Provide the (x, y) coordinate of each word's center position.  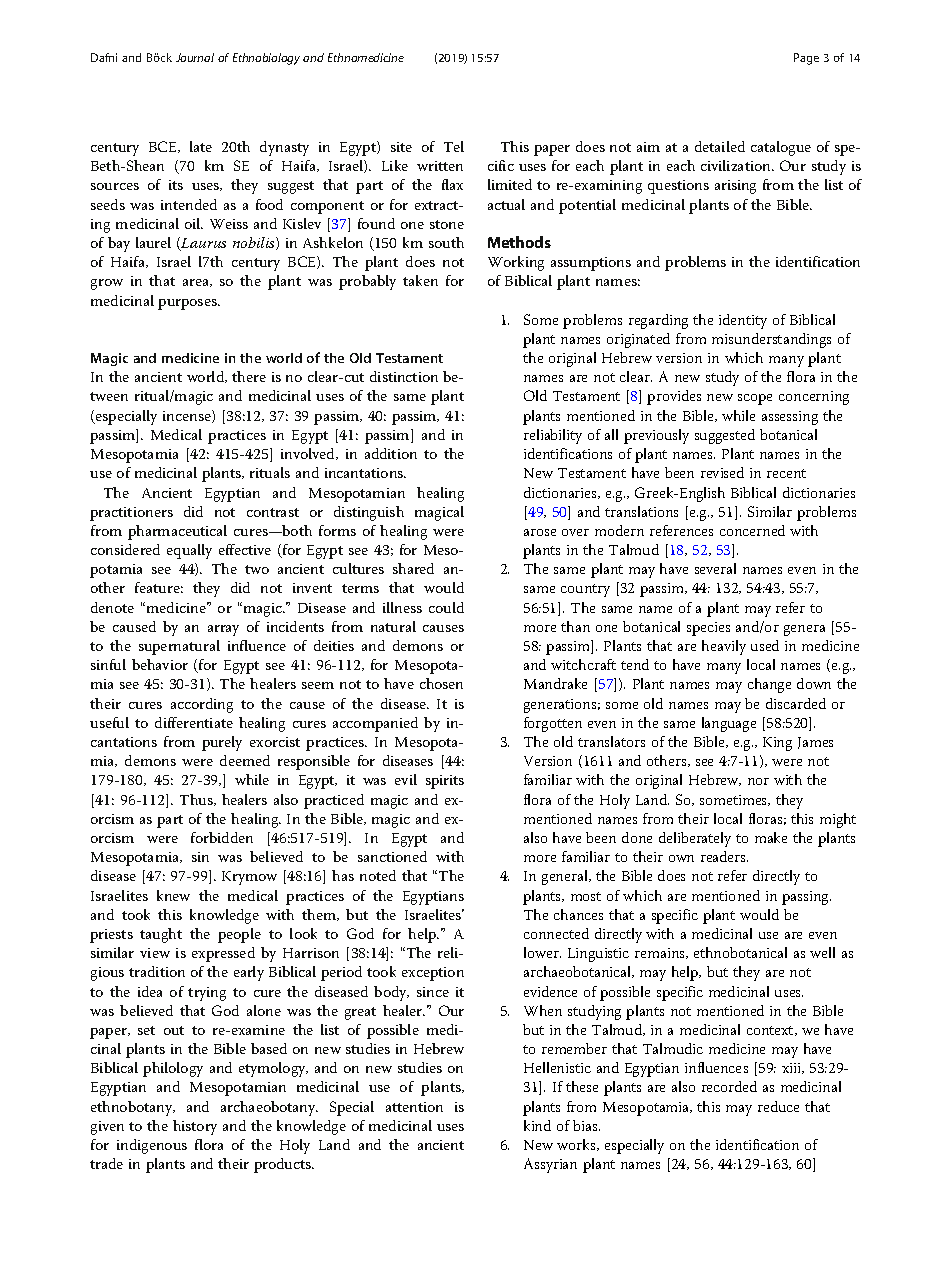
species (708, 629)
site (401, 147)
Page (806, 59)
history (195, 1127)
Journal (195, 57)
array (223, 630)
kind (537, 1125)
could (446, 607)
